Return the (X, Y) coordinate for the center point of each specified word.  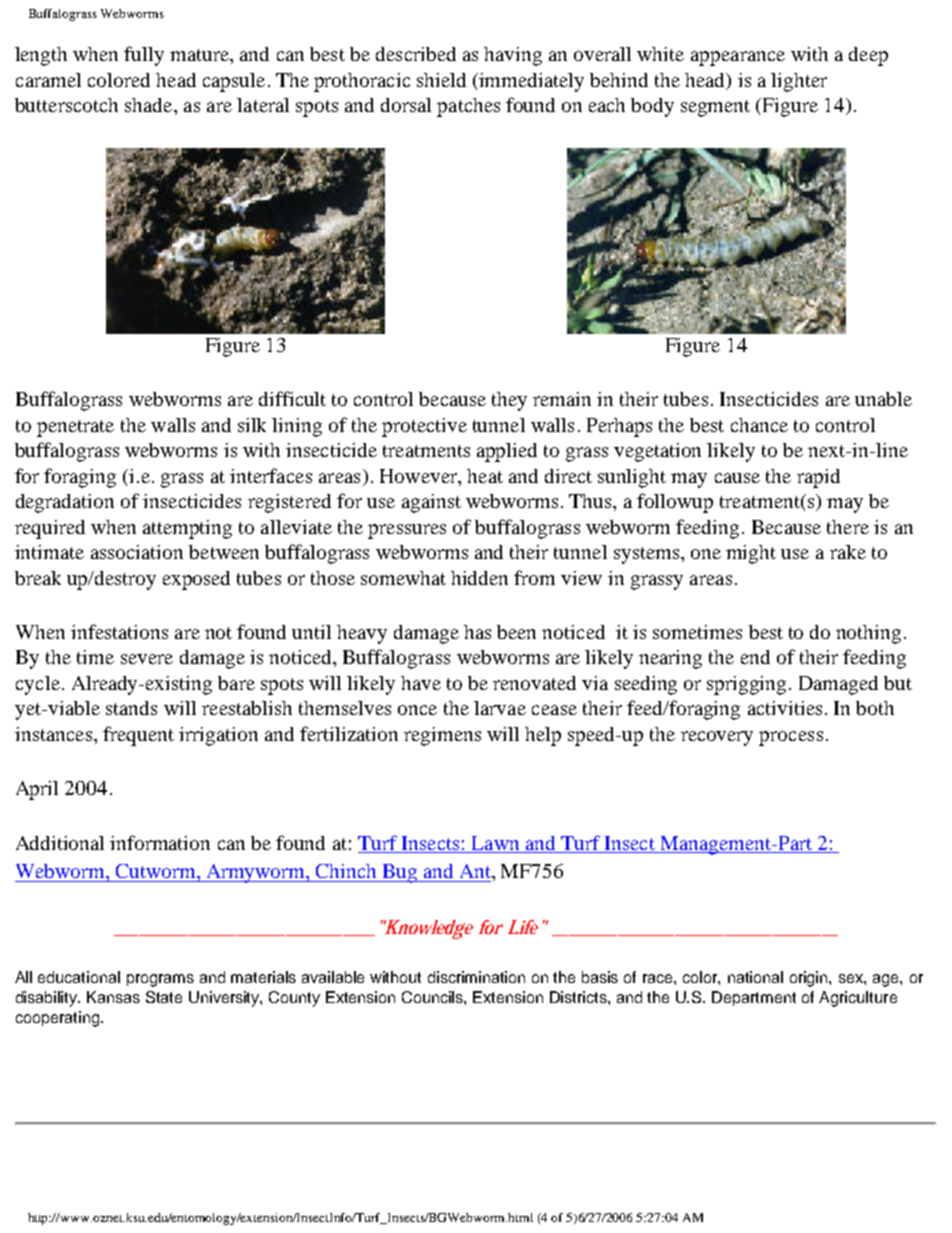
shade (150, 105)
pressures (407, 531)
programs (160, 980)
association (137, 552)
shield (441, 80)
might (751, 554)
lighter (799, 82)
